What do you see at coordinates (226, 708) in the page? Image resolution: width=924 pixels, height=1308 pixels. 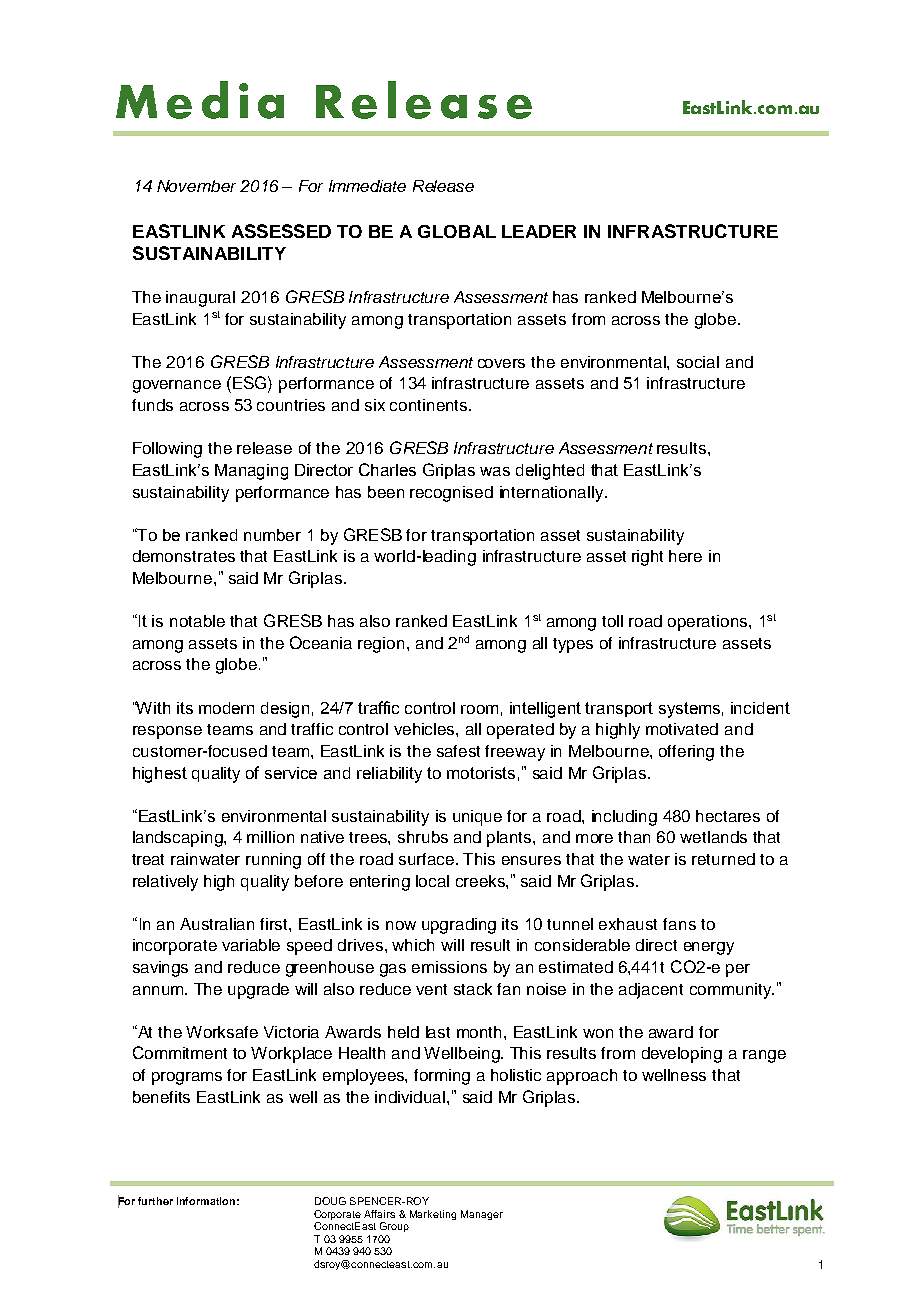 I see `modern` at bounding box center [226, 708].
